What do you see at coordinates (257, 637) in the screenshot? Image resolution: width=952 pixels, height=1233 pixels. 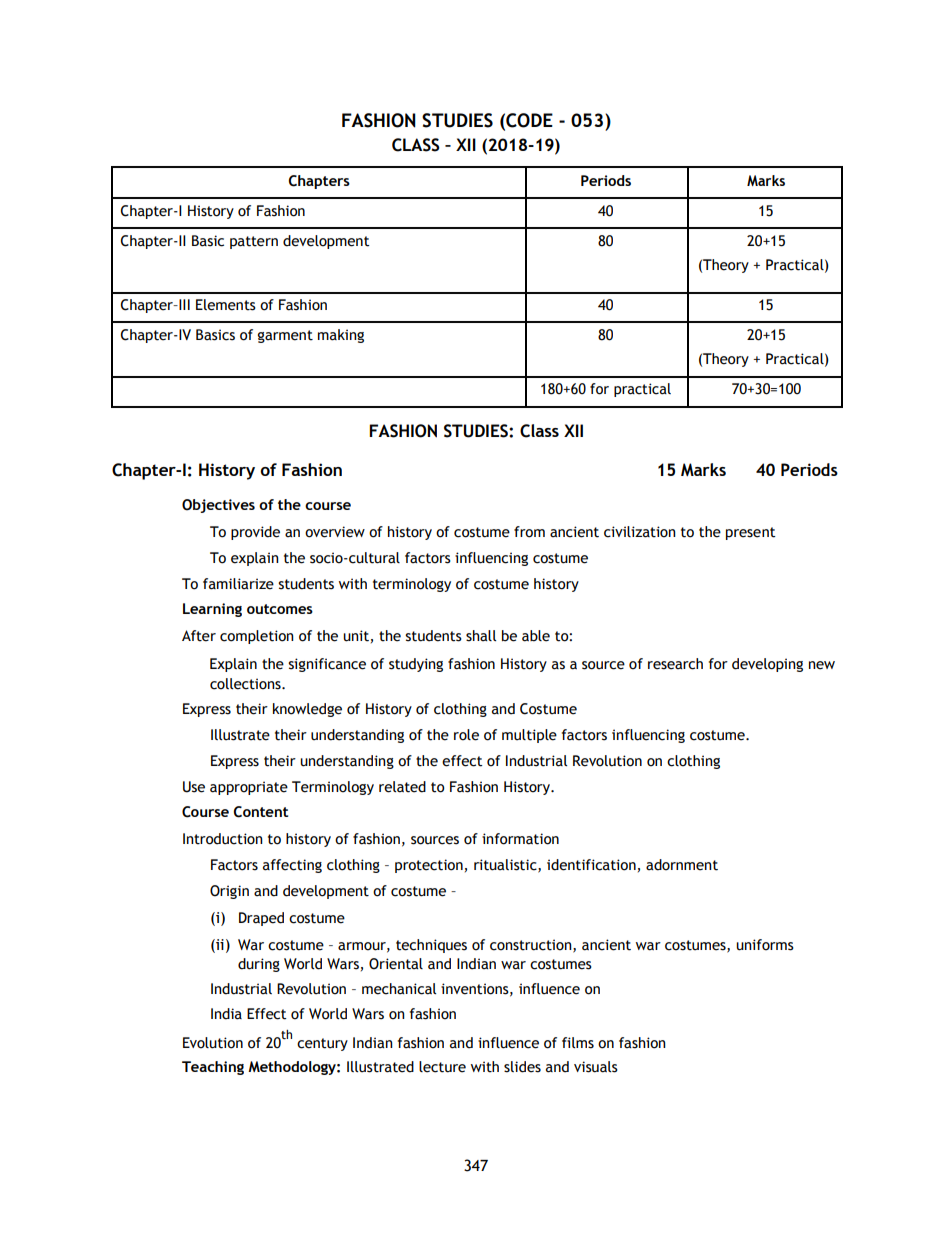 I see `completion` at bounding box center [257, 637].
